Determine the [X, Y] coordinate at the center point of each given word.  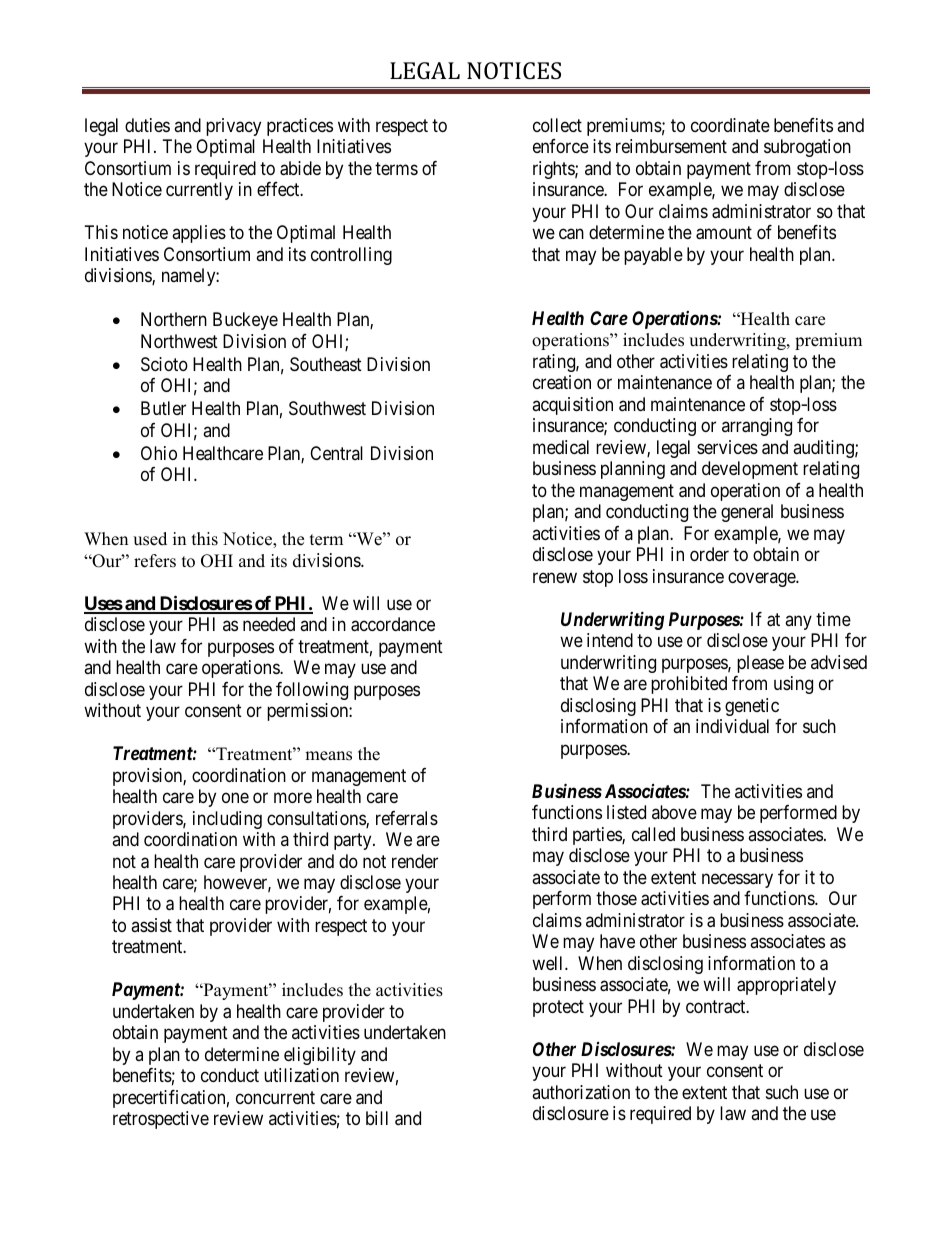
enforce [561, 146]
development [750, 470]
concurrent [275, 1097]
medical [561, 447]
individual [732, 726]
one [235, 798]
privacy [233, 127]
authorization [581, 1092]
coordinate [730, 125]
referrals [407, 818]
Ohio [159, 453]
